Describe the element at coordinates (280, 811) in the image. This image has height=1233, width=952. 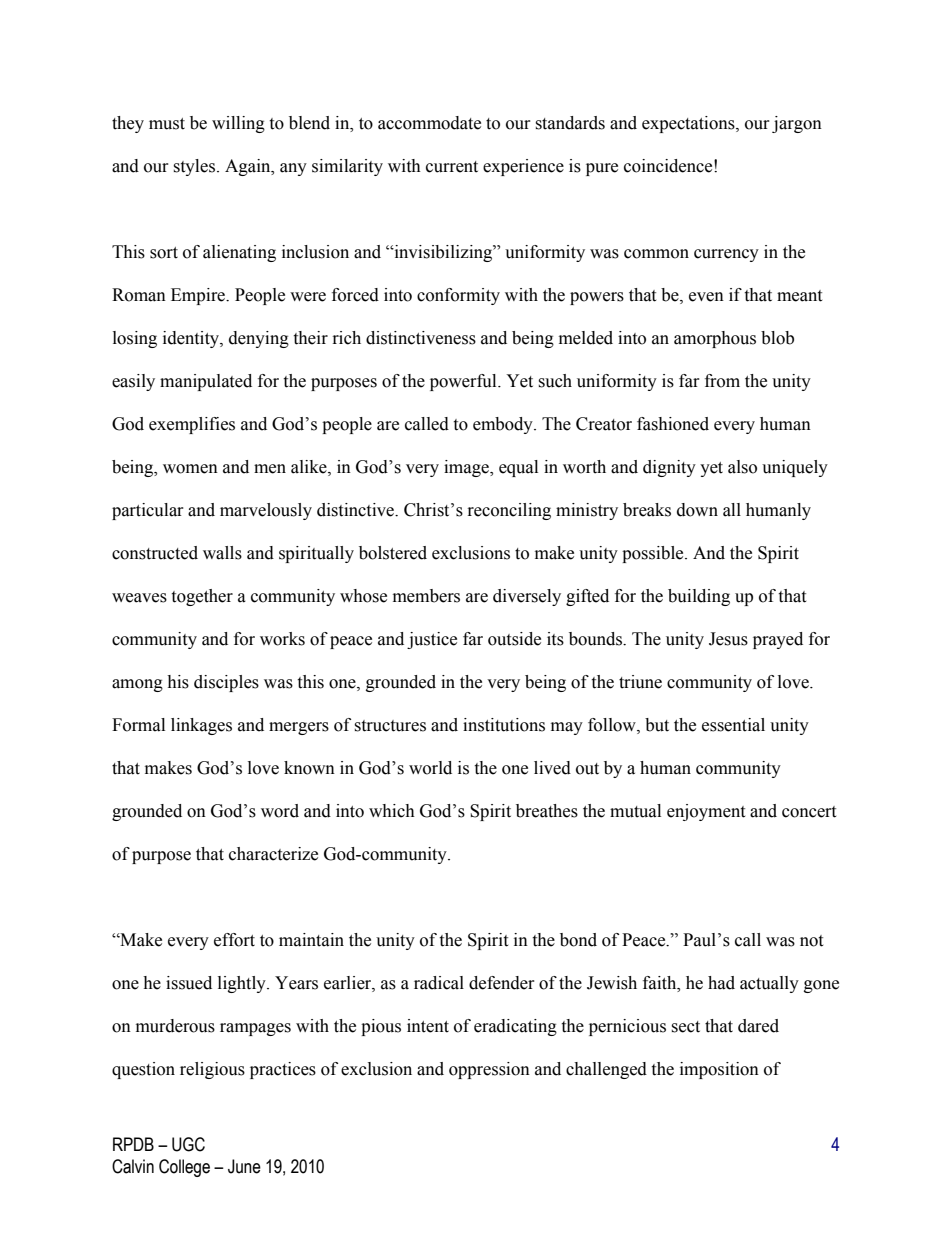
I see `word` at that location.
